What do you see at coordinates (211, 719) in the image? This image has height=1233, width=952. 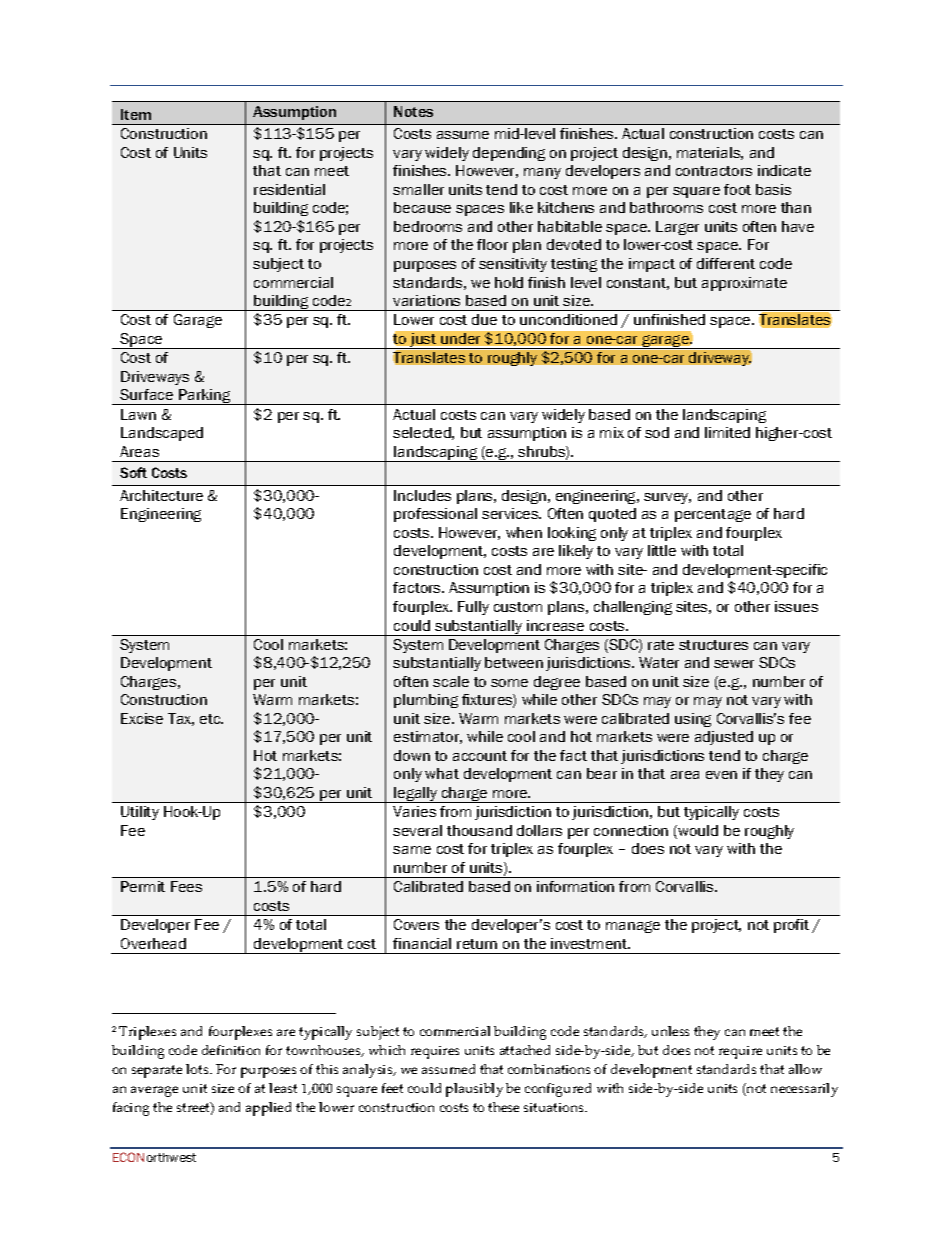 I see `etc` at bounding box center [211, 719].
